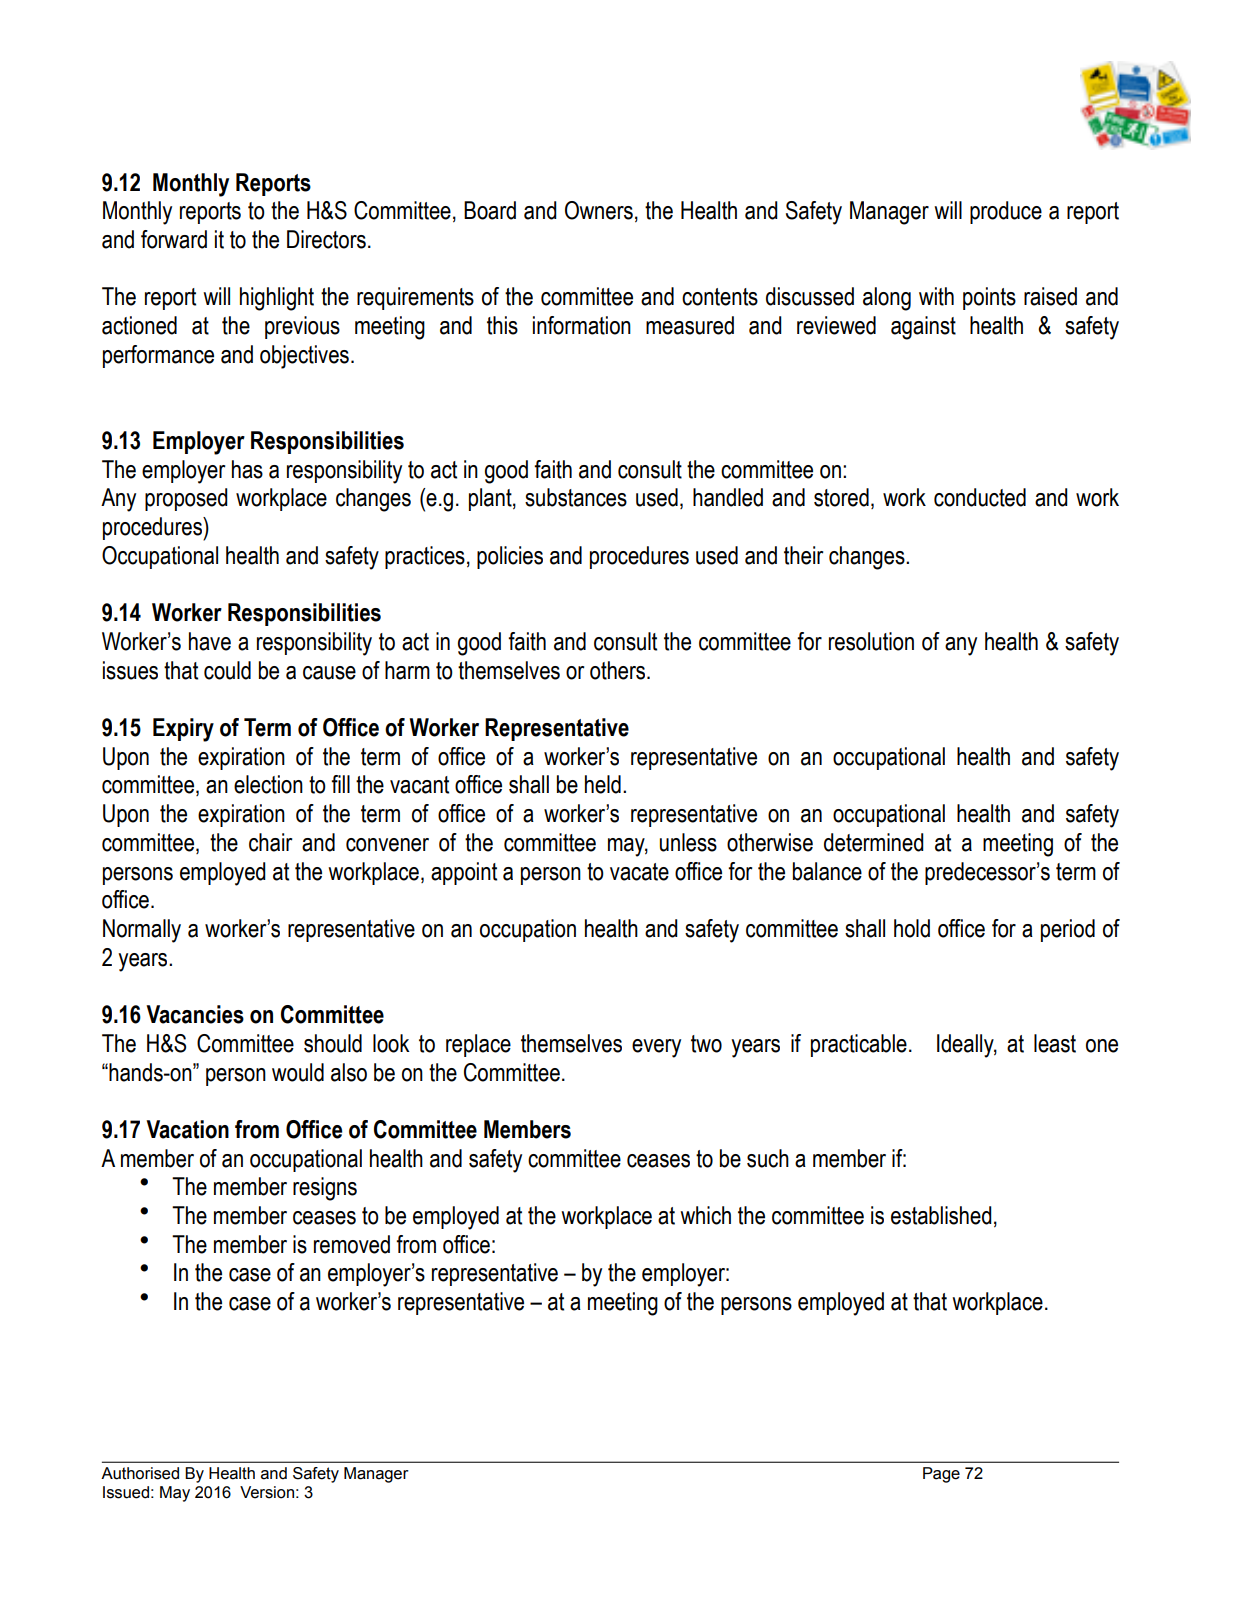  Describe the element at coordinates (941, 1475) in the page. I see `Page` at that location.
